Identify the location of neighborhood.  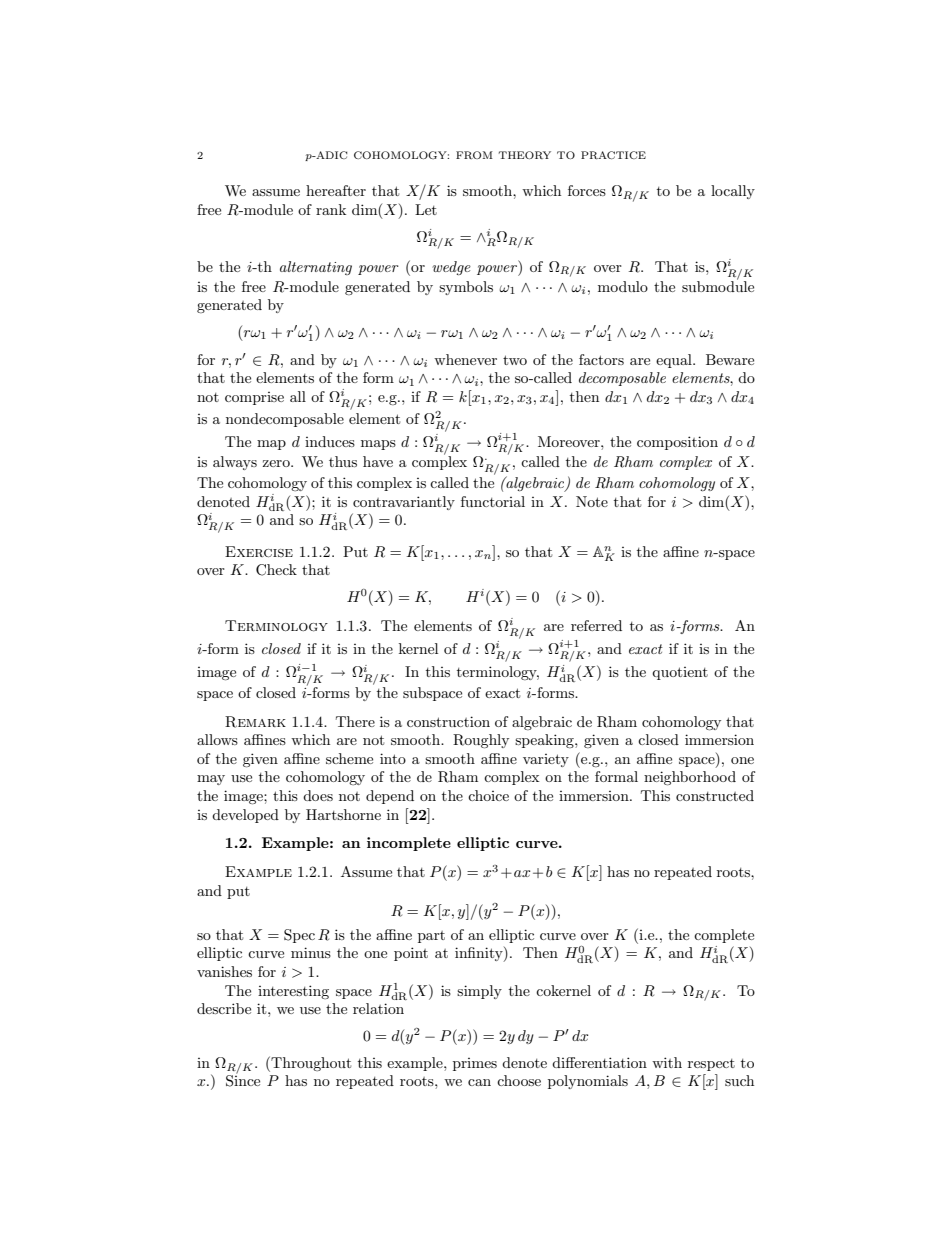
(690, 778).
